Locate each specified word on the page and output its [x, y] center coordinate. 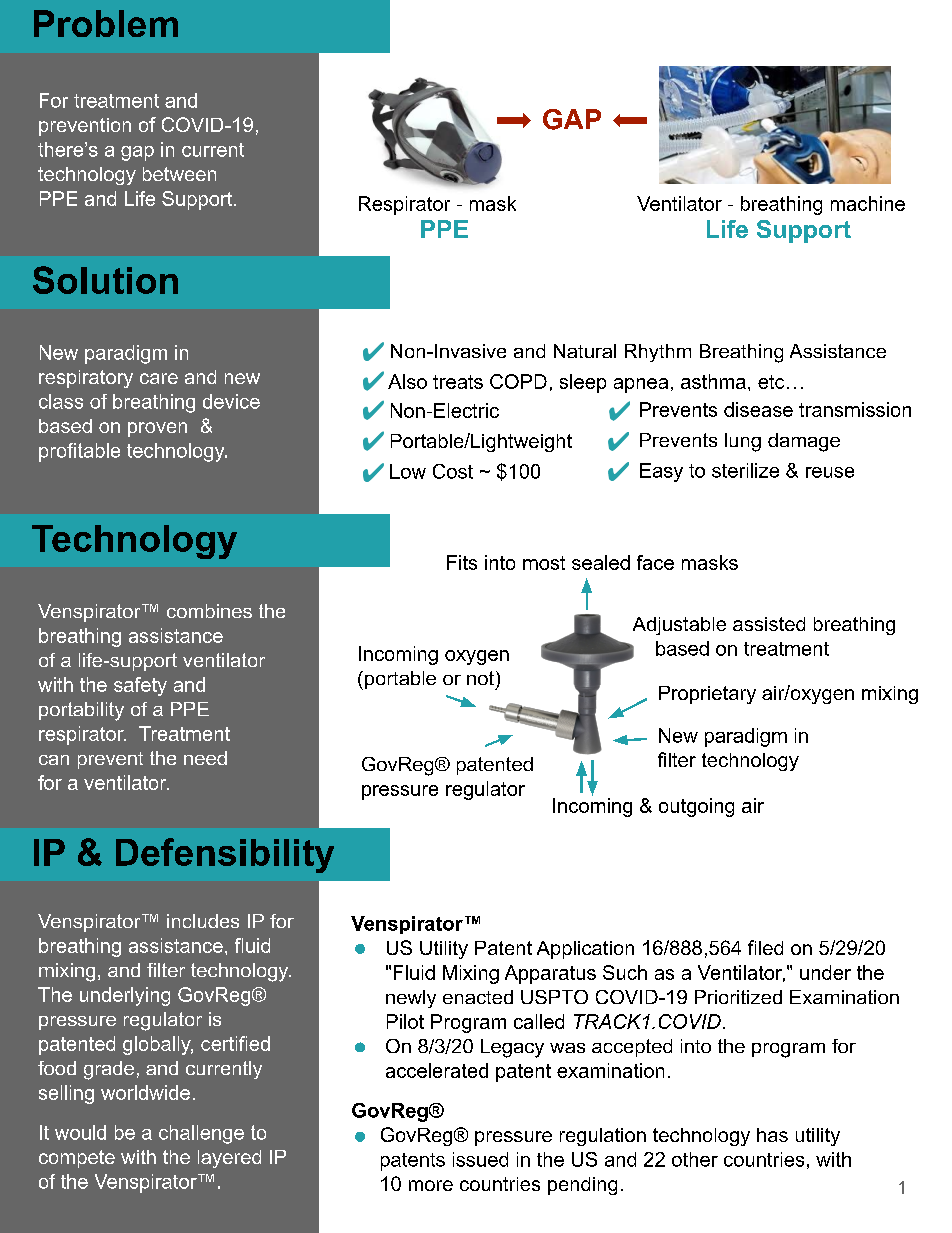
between [179, 174]
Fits [462, 562]
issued [480, 1159]
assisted [769, 624]
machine [868, 203]
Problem [106, 23]
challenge [201, 1134]
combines [209, 611]
